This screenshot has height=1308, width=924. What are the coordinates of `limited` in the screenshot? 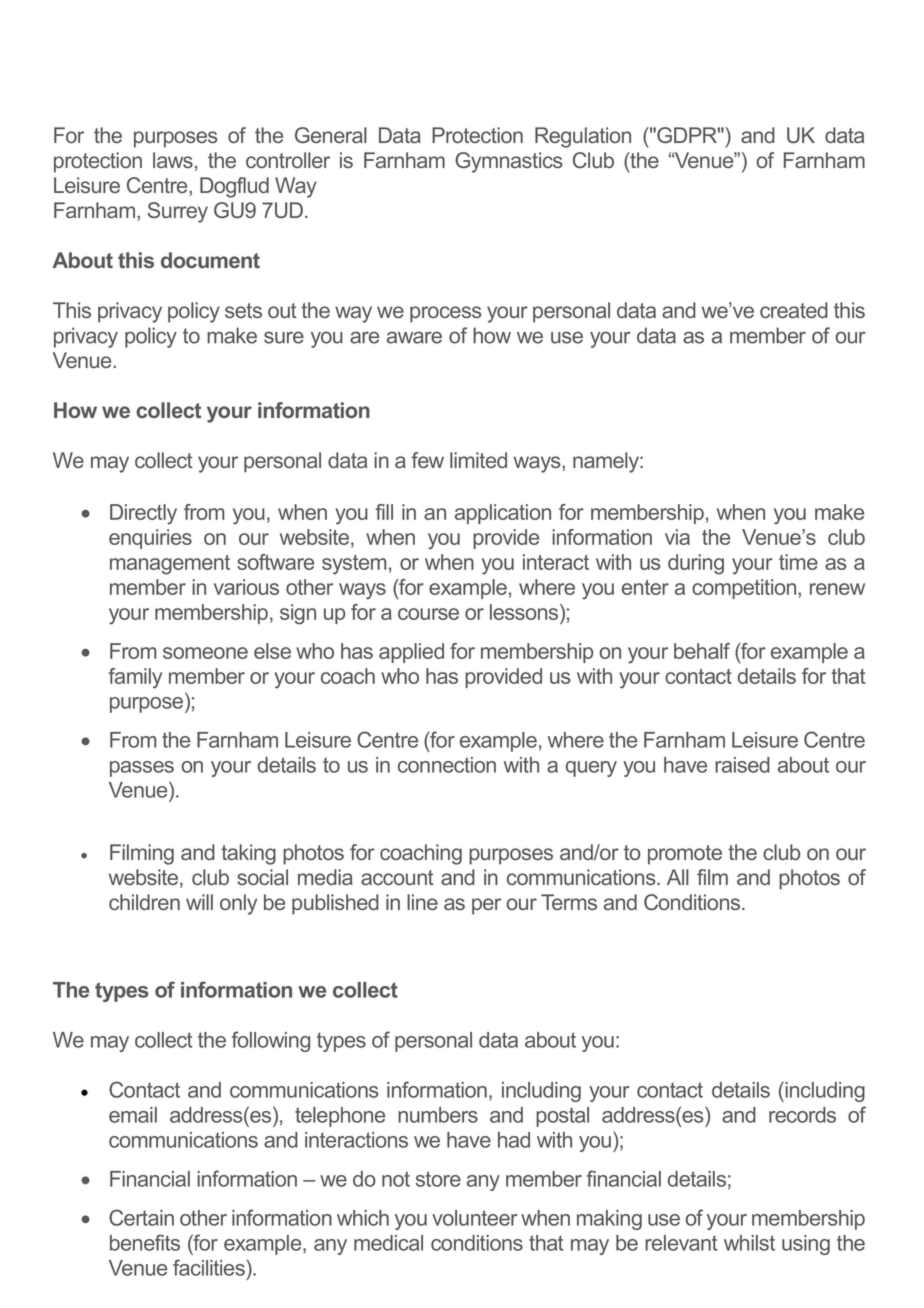 It's located at (478, 460).
